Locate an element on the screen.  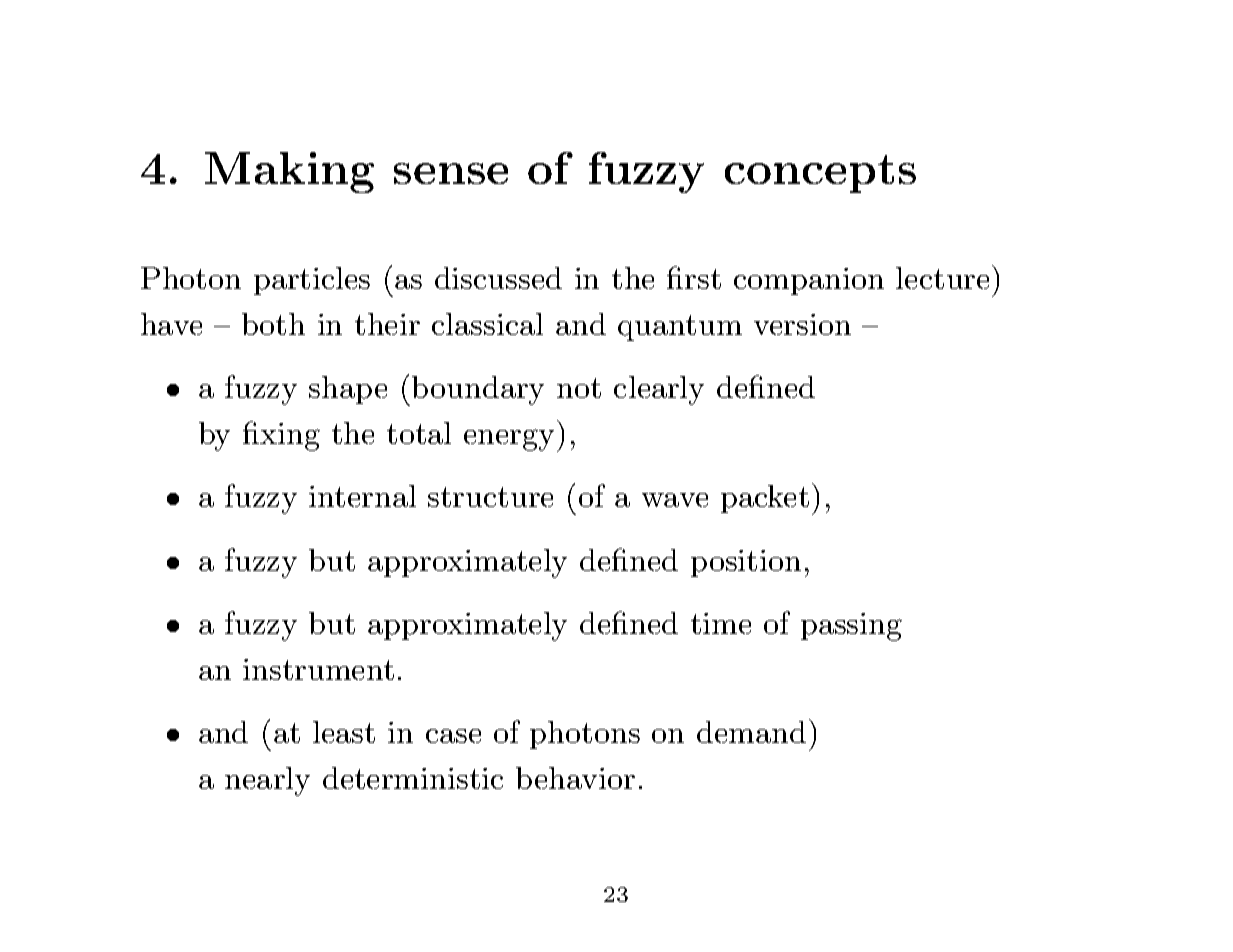
position is located at coordinates (746, 563).
